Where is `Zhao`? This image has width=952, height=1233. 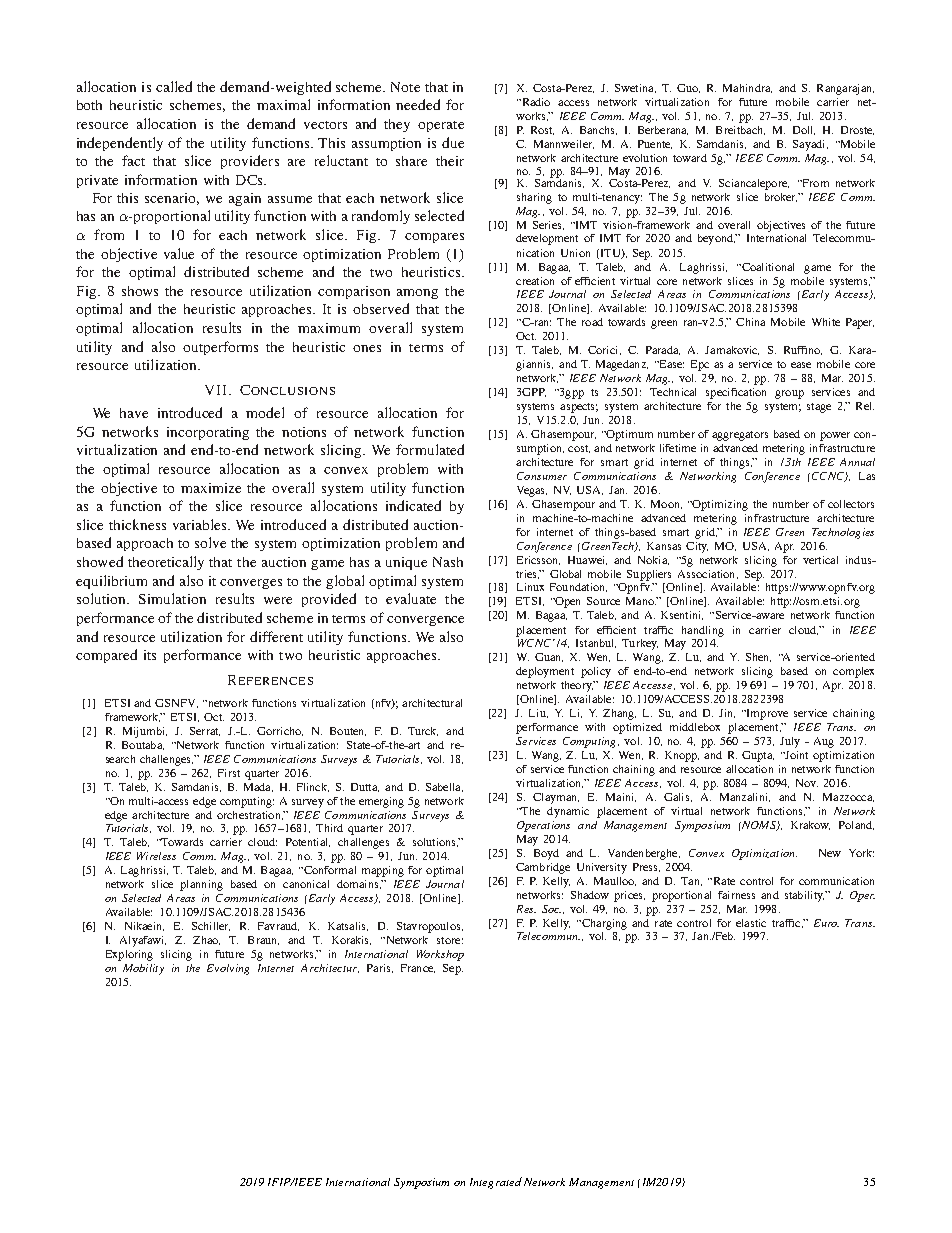 Zhao is located at coordinates (206, 940).
